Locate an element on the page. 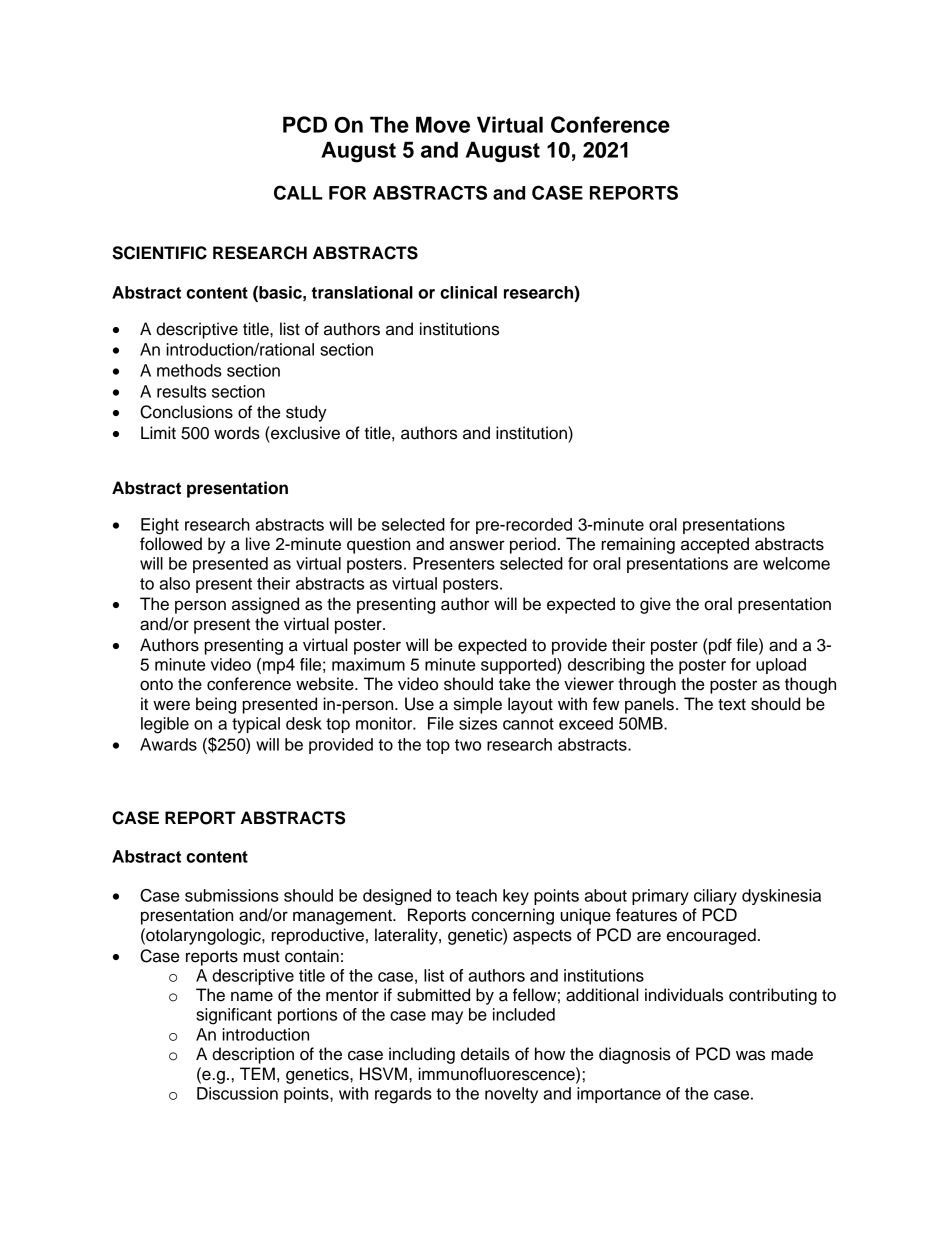  Move is located at coordinates (443, 124).
